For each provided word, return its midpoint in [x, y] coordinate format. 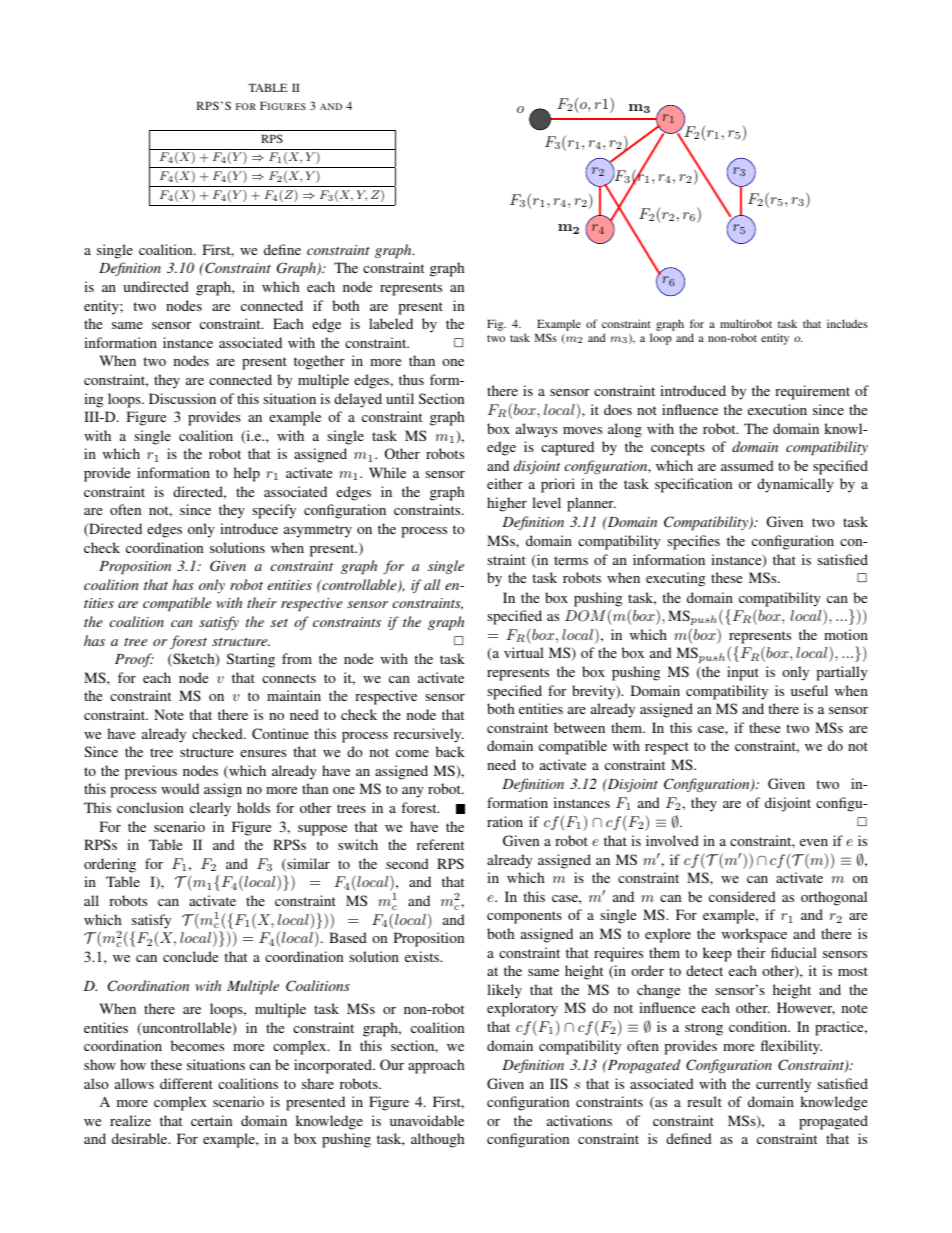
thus [411, 379]
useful [809, 690]
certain [211, 1120]
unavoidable [427, 1120]
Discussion [182, 398]
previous [151, 772]
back [450, 751]
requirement [812, 392]
